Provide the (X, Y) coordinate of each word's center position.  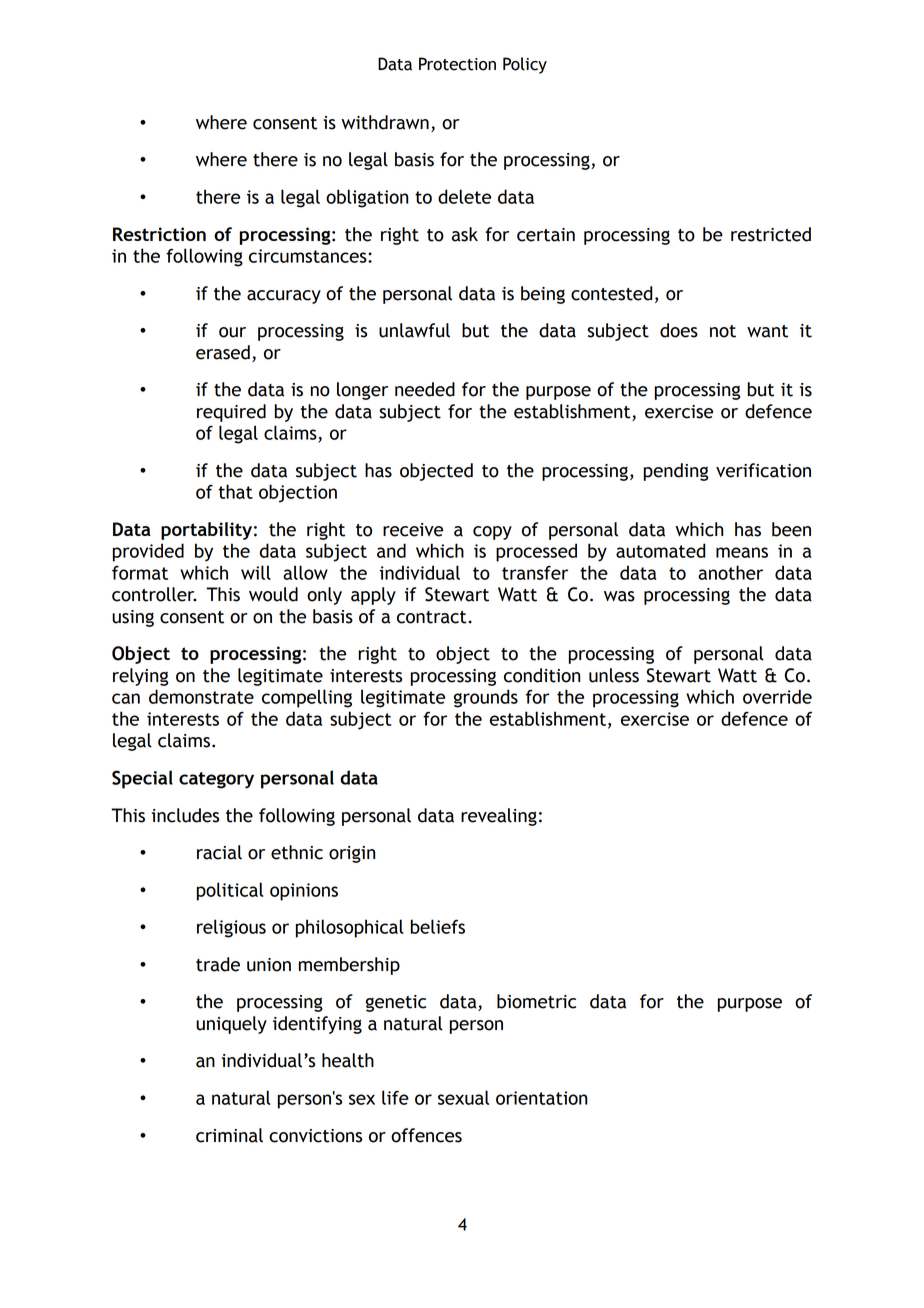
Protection (457, 64)
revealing (499, 817)
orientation (541, 1098)
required (231, 413)
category (216, 780)
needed (425, 389)
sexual (463, 1097)
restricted (771, 234)
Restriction (159, 234)
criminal (229, 1135)
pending (676, 472)
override (777, 696)
